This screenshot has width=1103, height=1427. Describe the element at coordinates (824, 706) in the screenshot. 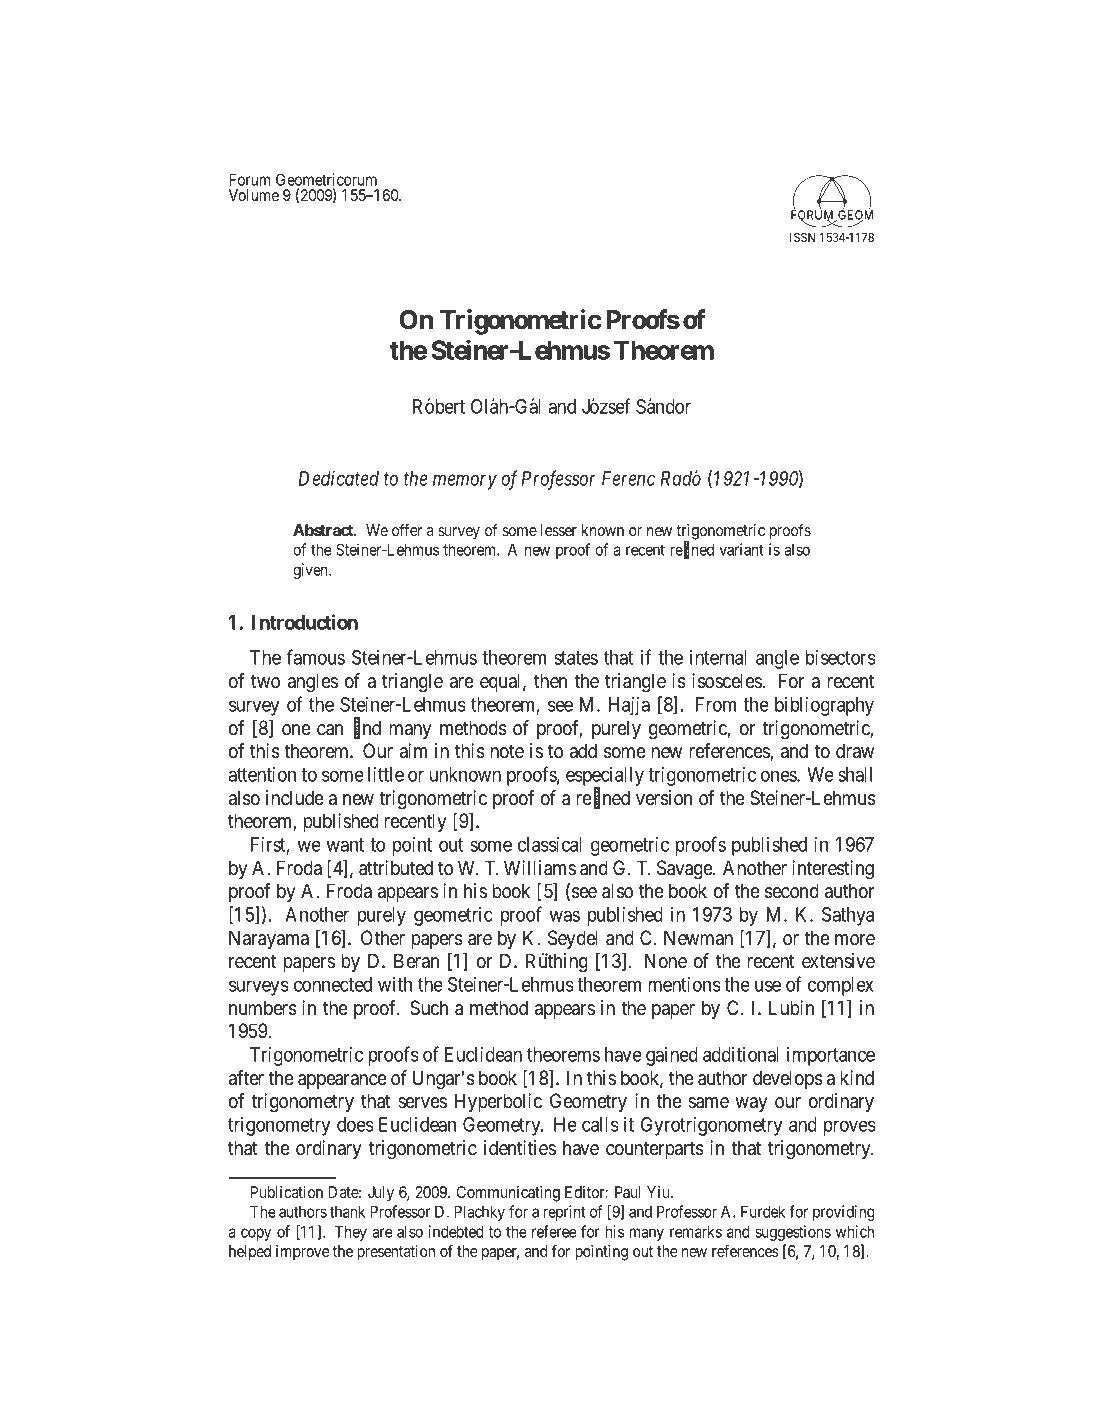

I see `bibliography` at that location.
